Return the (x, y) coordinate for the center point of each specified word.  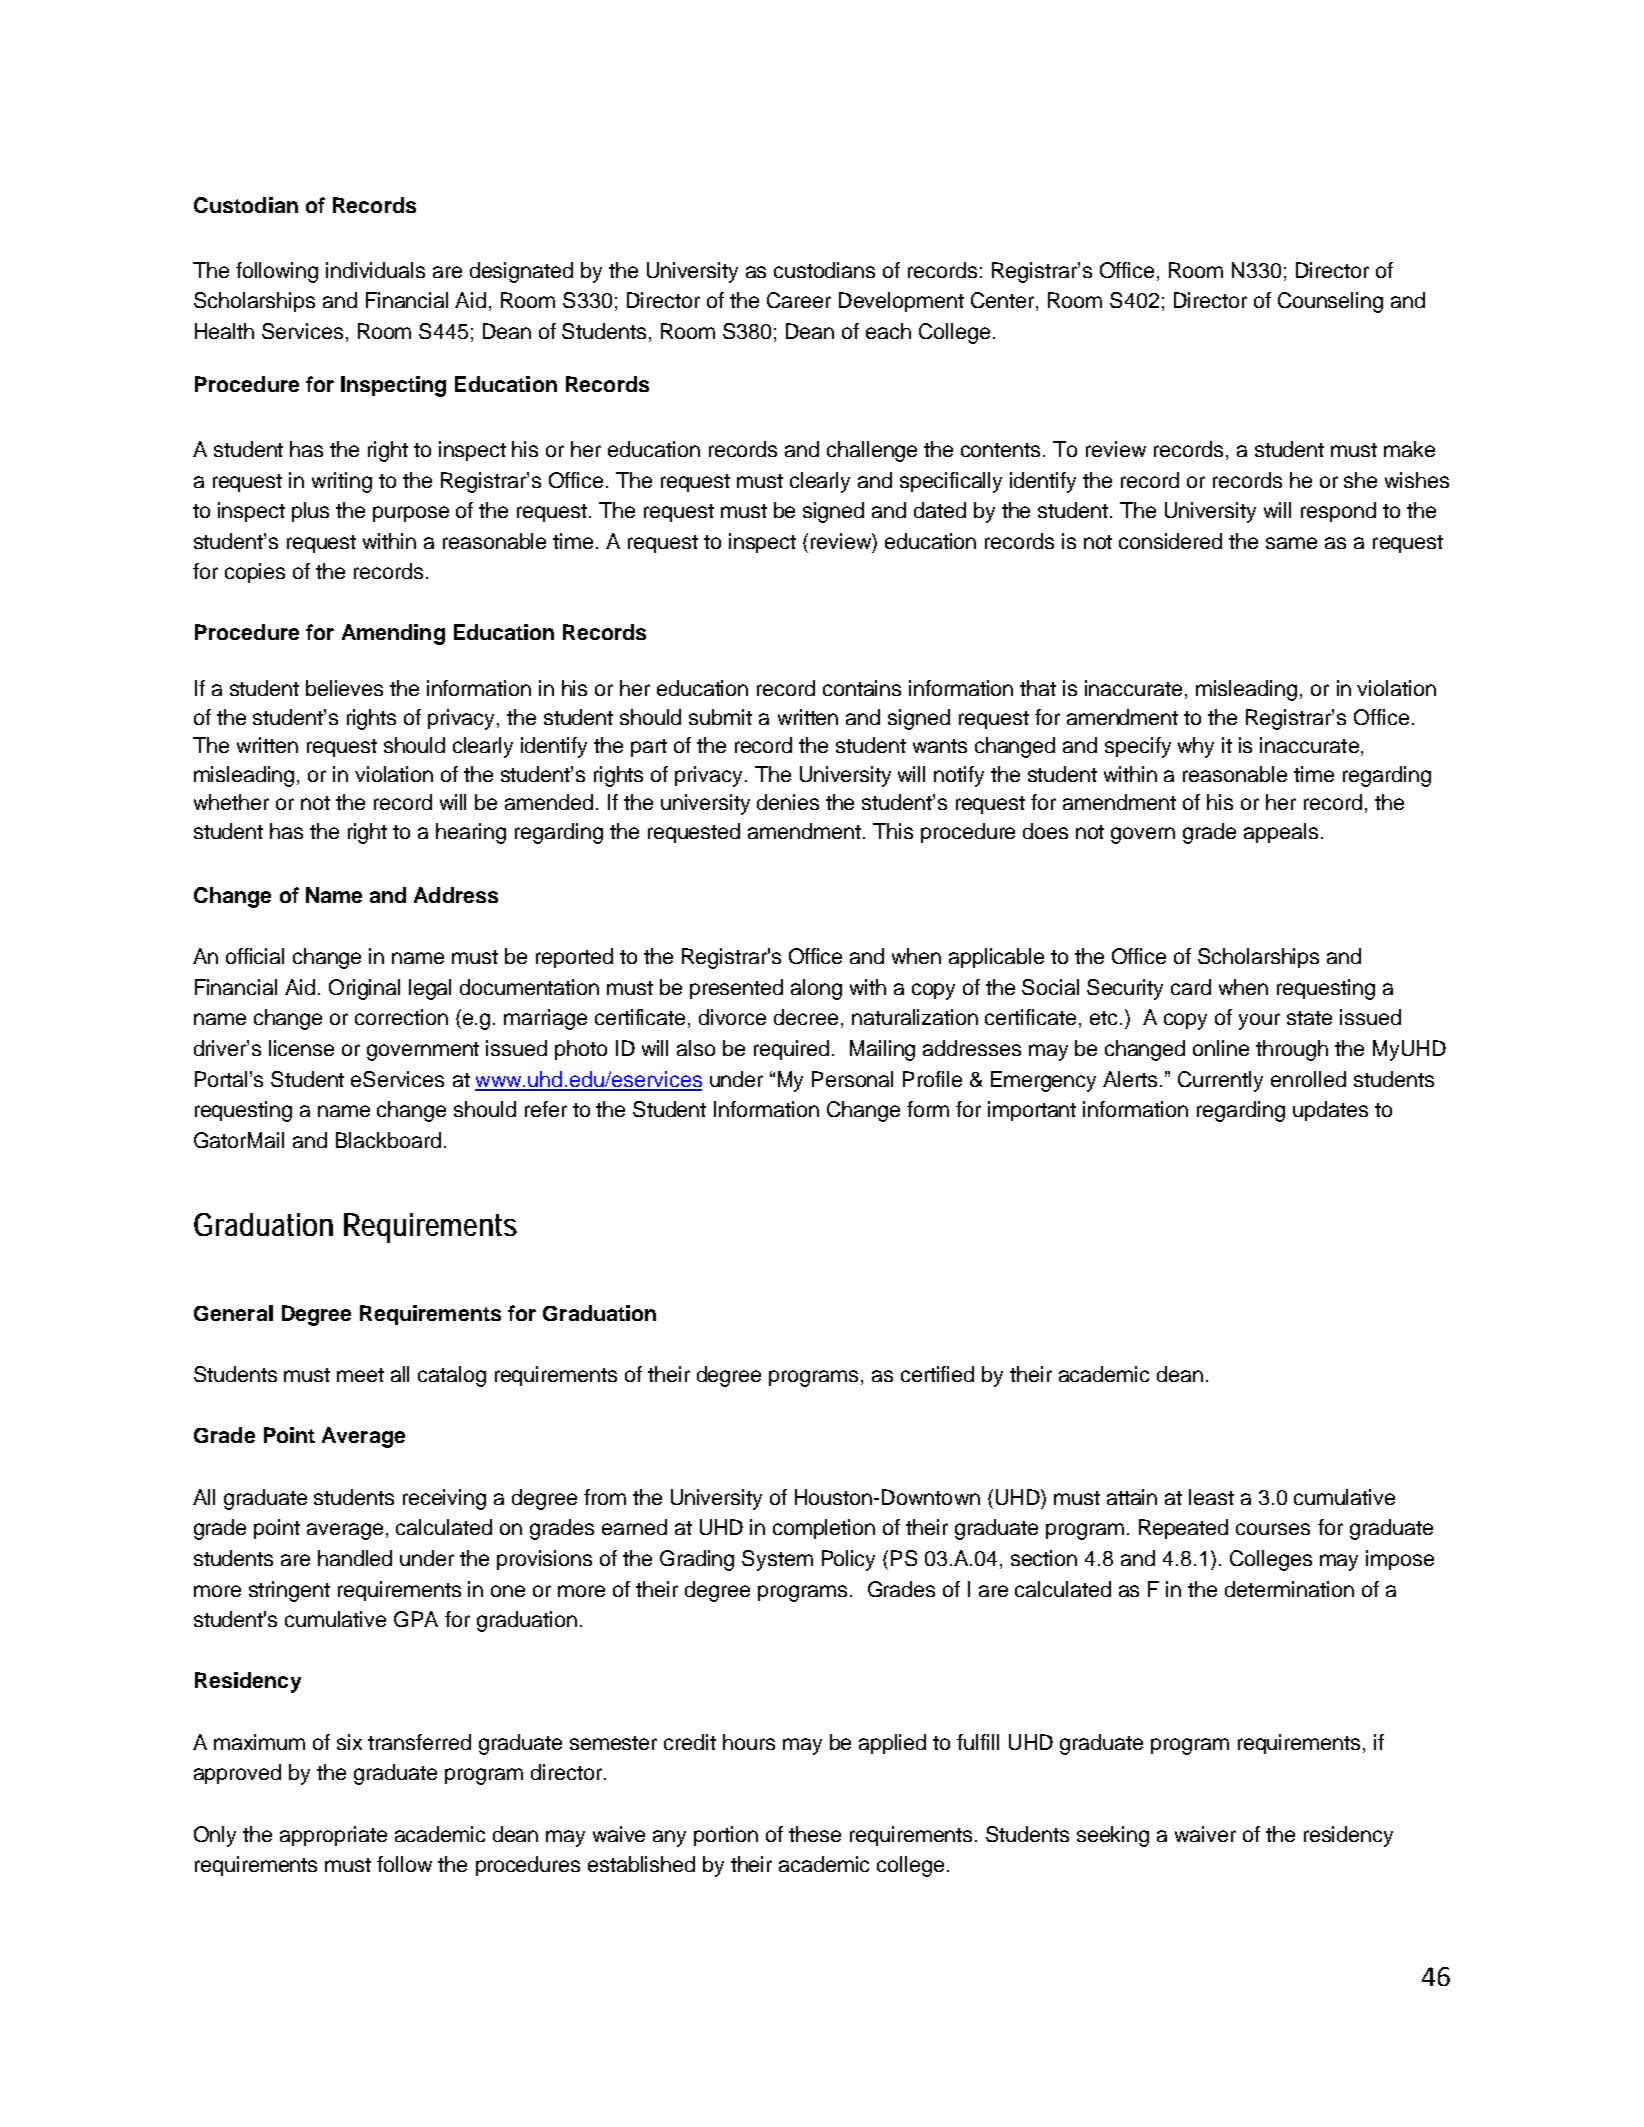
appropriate (333, 1836)
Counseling (1330, 302)
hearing (471, 833)
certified (937, 1374)
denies (788, 802)
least (1211, 1497)
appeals (1281, 833)
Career (799, 300)
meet (360, 1375)
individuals (375, 270)
